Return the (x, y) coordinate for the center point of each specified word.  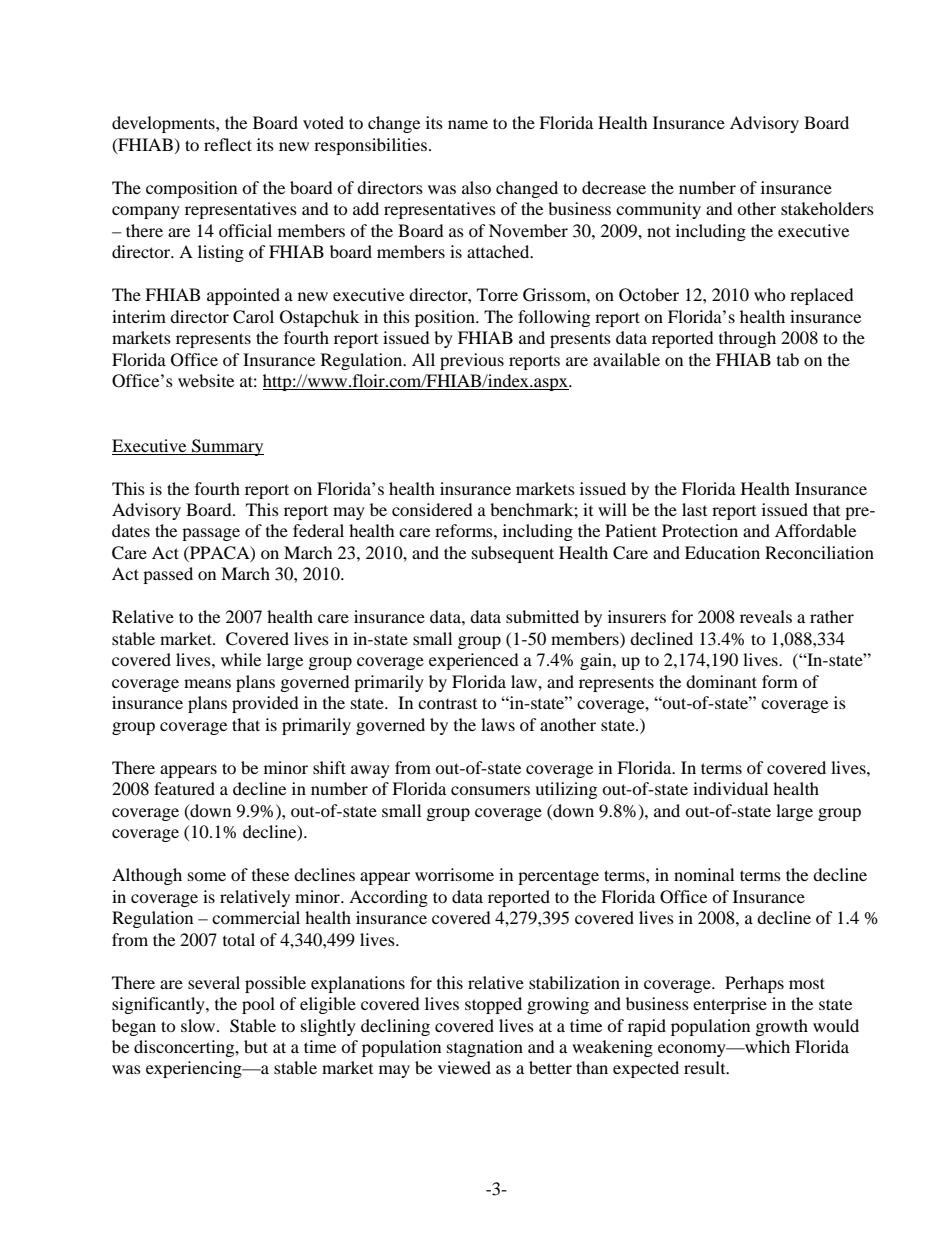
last (694, 509)
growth (782, 1027)
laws (498, 724)
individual (730, 788)
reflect (228, 144)
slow (199, 1025)
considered (432, 509)
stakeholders (827, 208)
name (468, 124)
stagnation (485, 1048)
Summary (227, 447)
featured (184, 788)
